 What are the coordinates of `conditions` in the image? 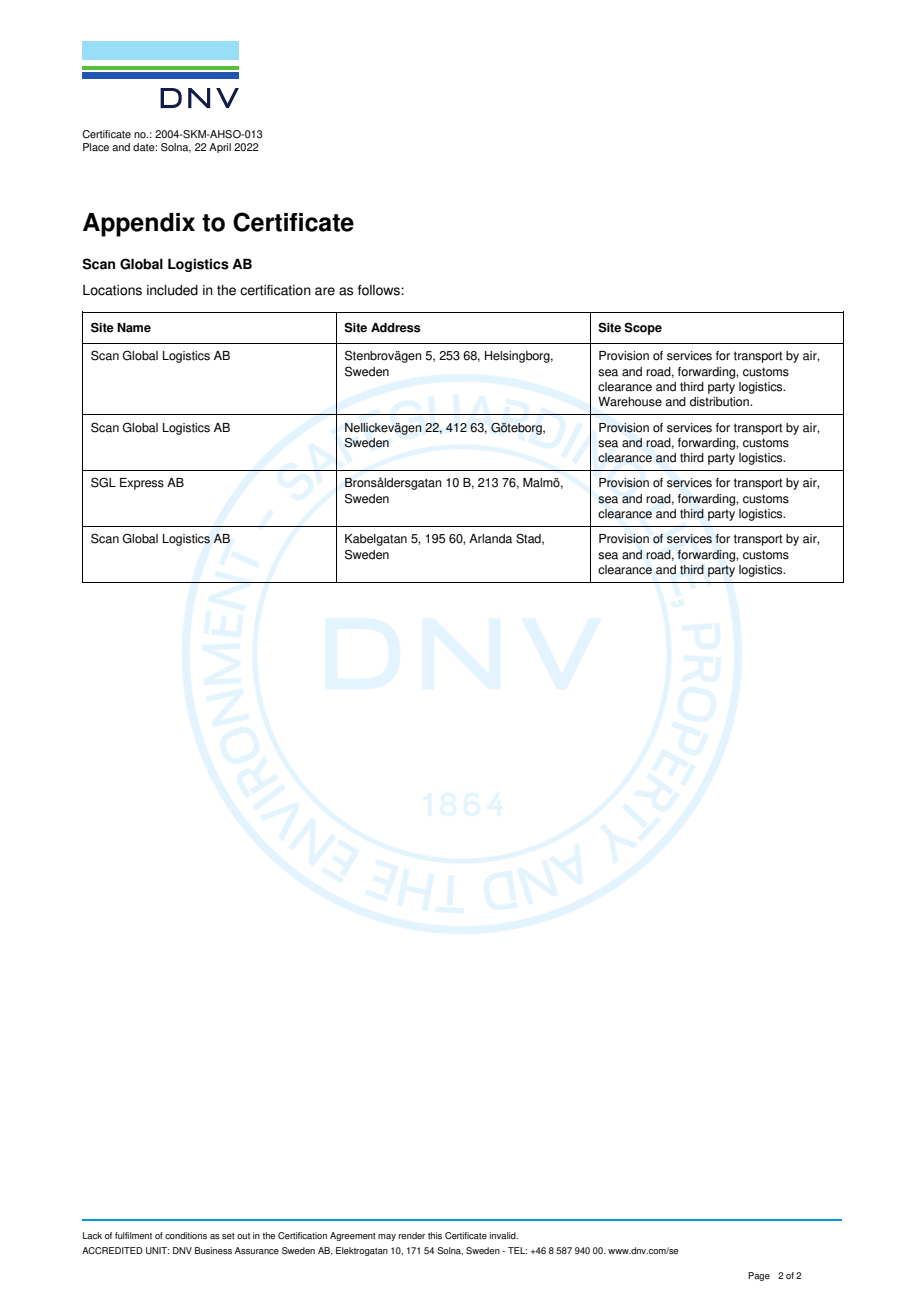 It's located at (186, 1235).
